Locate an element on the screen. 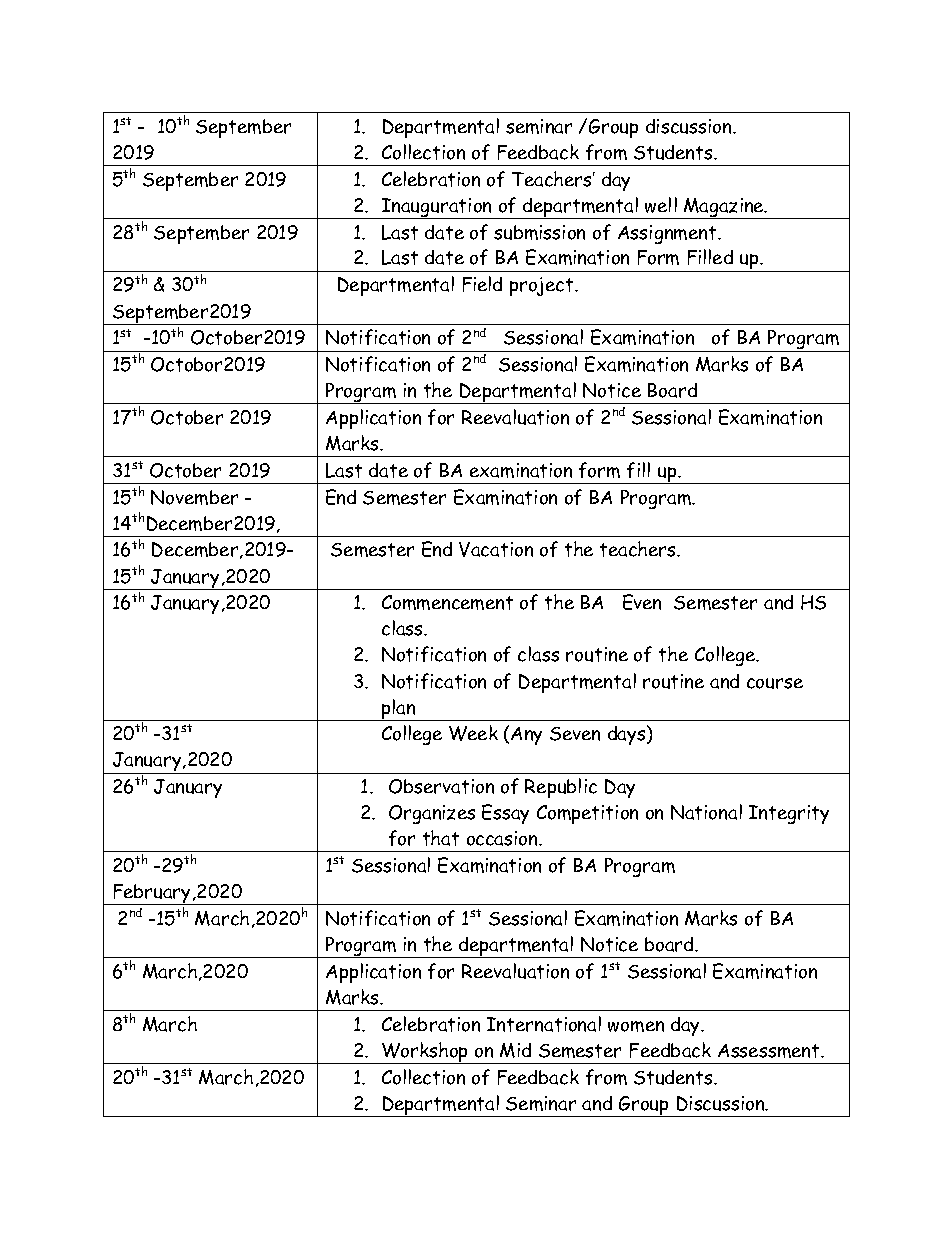 The height and width of the screenshot is (1233, 952). Magazine is located at coordinates (724, 208).
